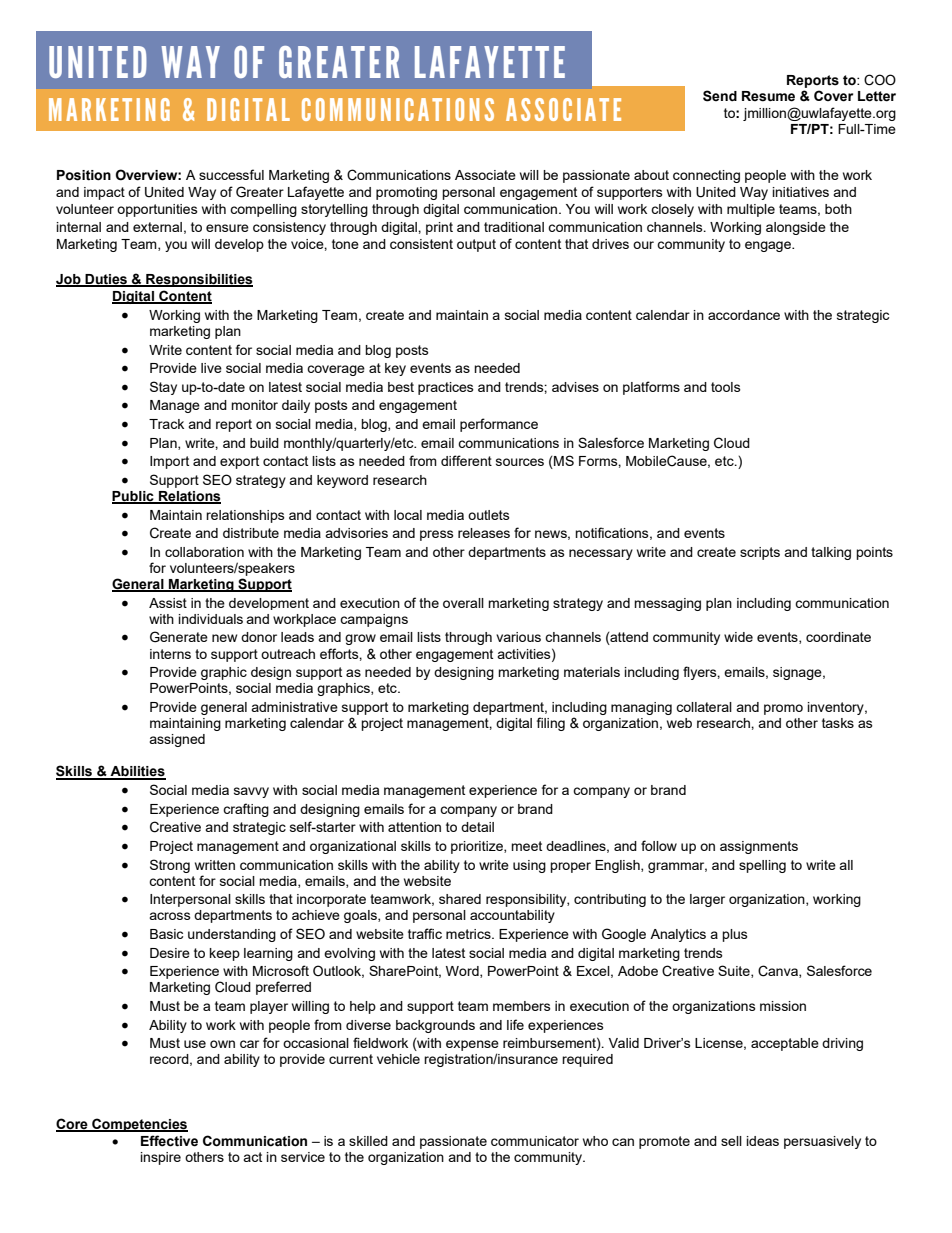 This document has height=1233, width=952. What do you see at coordinates (231, 174) in the document?
I see `successful` at bounding box center [231, 174].
